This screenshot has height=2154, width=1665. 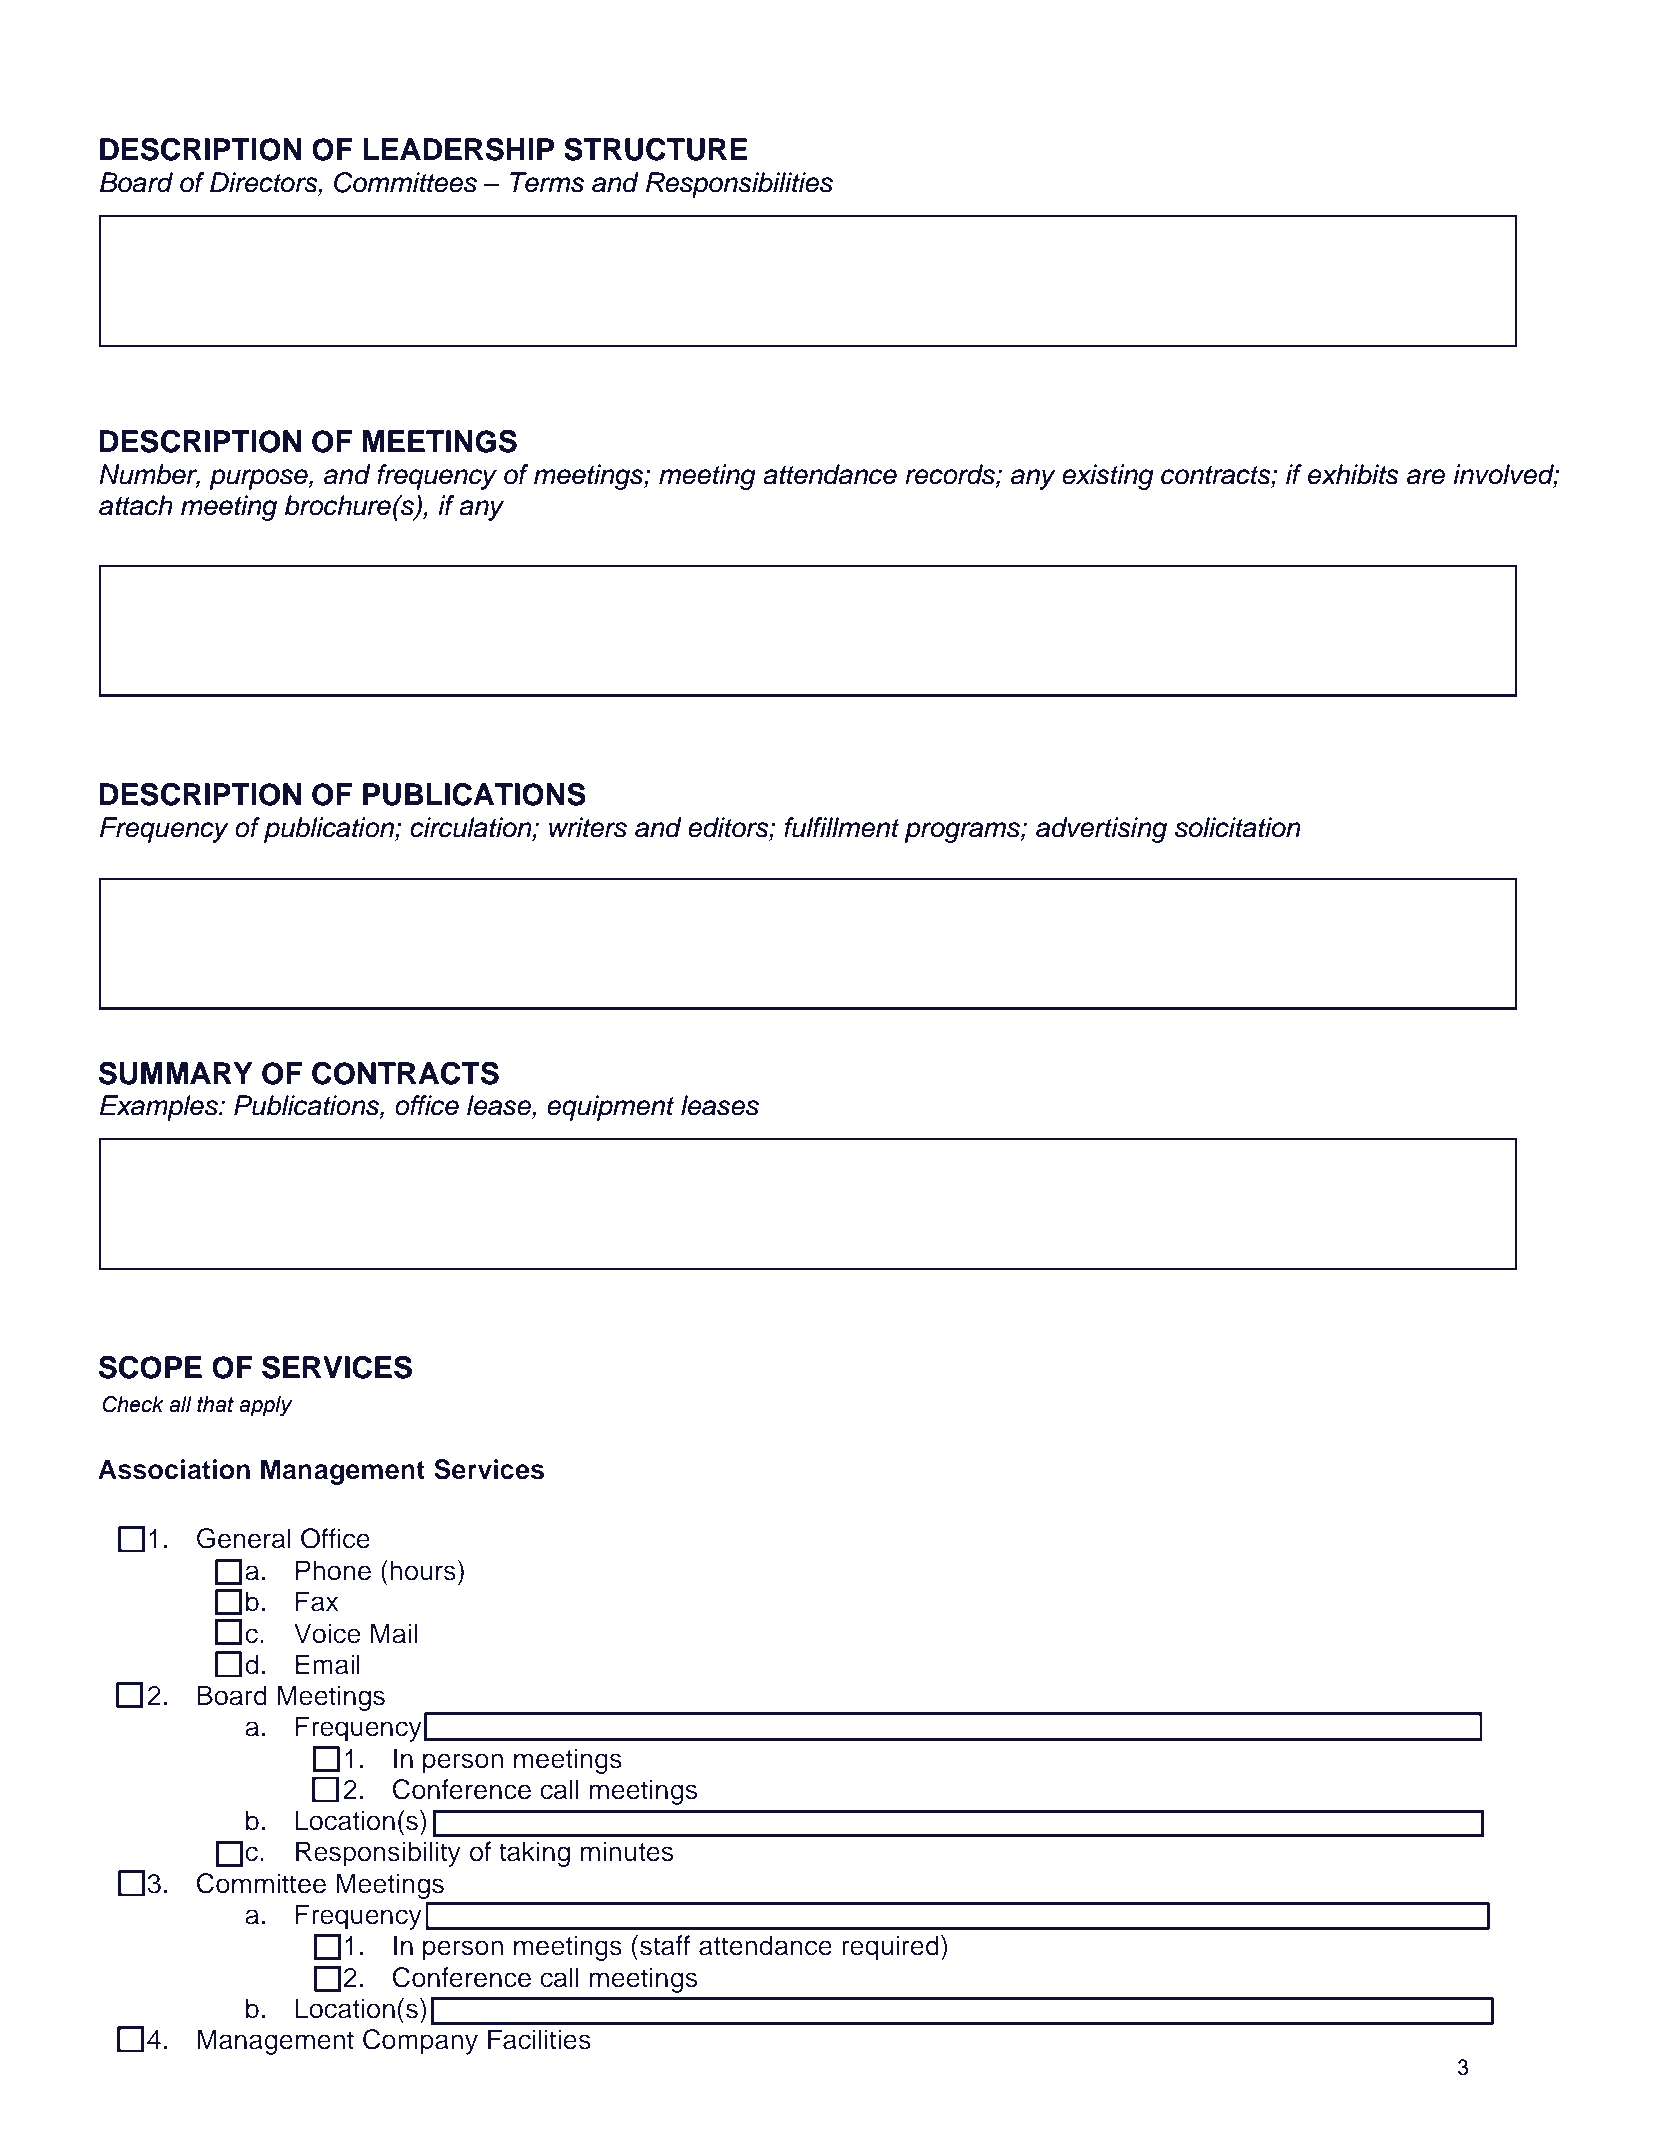 What do you see at coordinates (1101, 830) in the screenshot?
I see `advertising` at bounding box center [1101, 830].
